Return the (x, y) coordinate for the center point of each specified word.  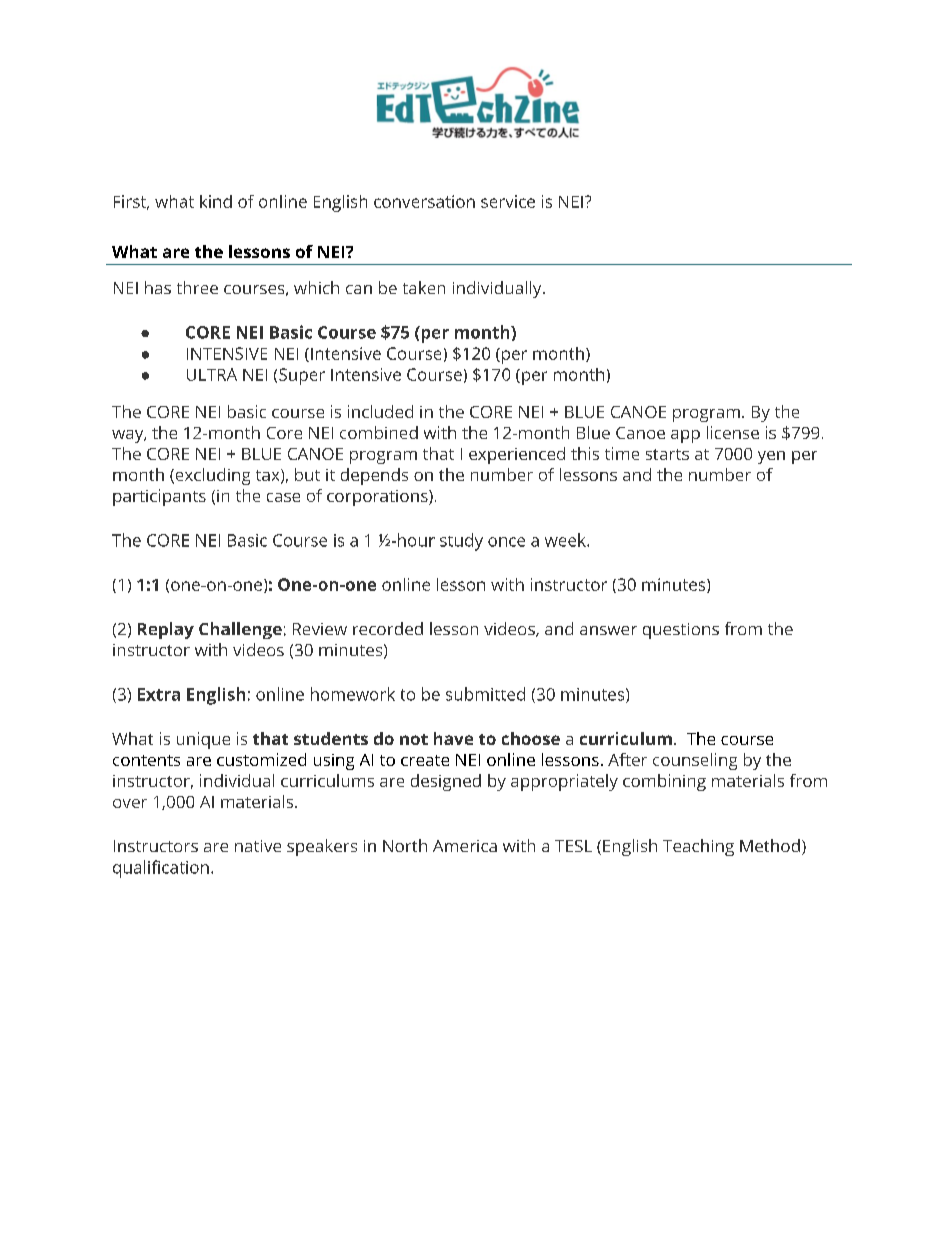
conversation (424, 201)
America (465, 846)
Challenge (240, 630)
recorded (388, 628)
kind (216, 201)
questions (681, 631)
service (508, 201)
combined (379, 432)
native (258, 846)
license (733, 432)
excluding (211, 476)
